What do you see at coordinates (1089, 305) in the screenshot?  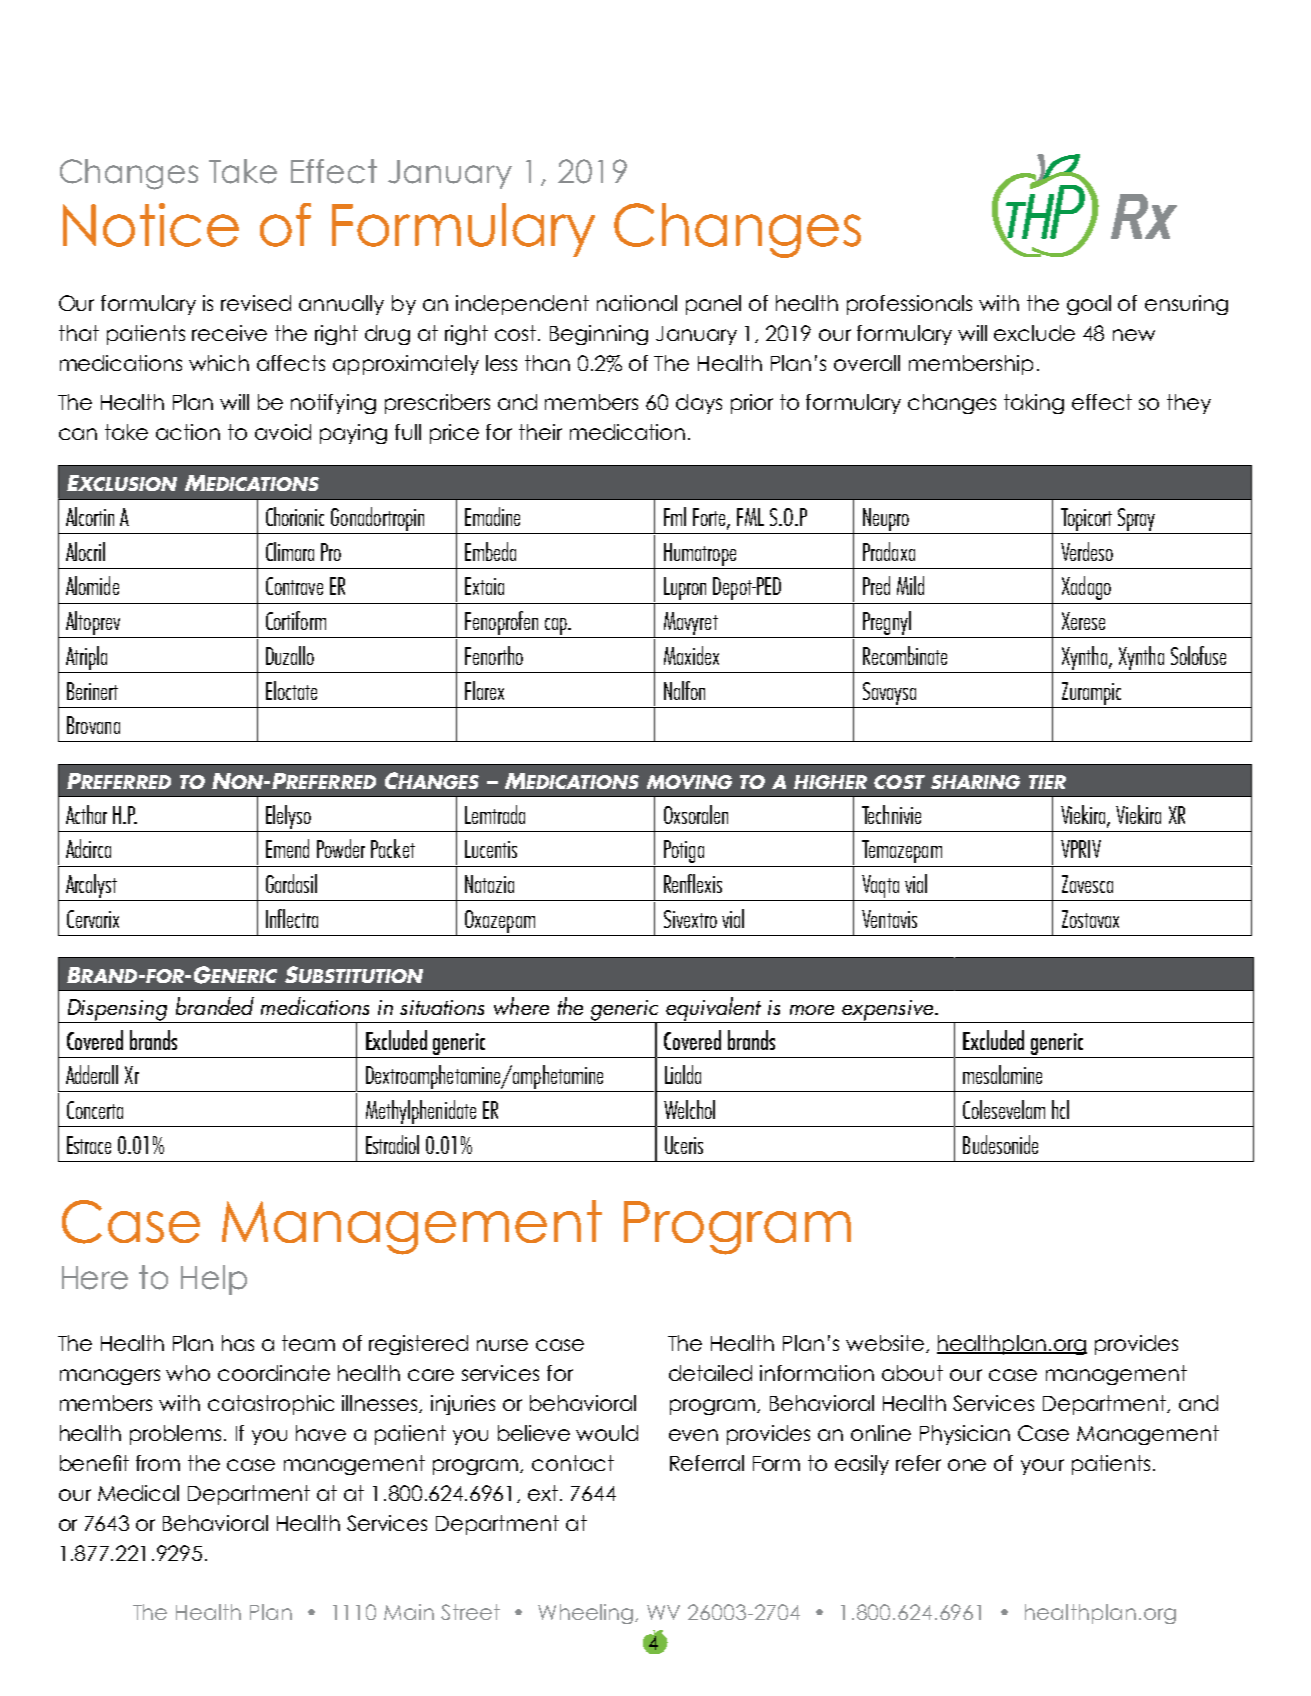 I see `goal` at bounding box center [1089, 305].
